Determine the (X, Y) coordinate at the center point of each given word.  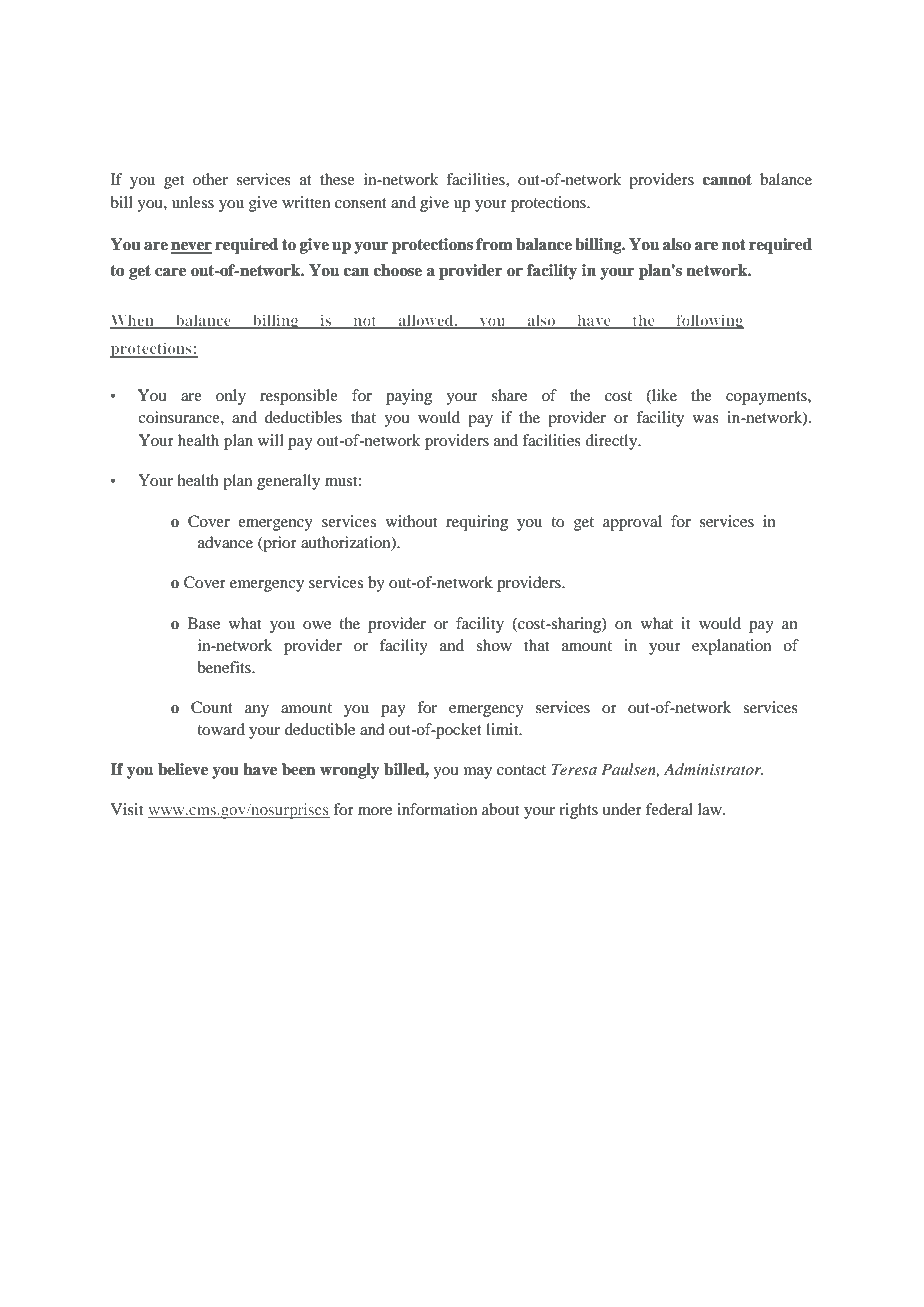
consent (361, 203)
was (706, 419)
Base (204, 623)
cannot (727, 180)
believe (183, 769)
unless (193, 202)
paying (409, 397)
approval (632, 523)
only (231, 397)
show (494, 645)
